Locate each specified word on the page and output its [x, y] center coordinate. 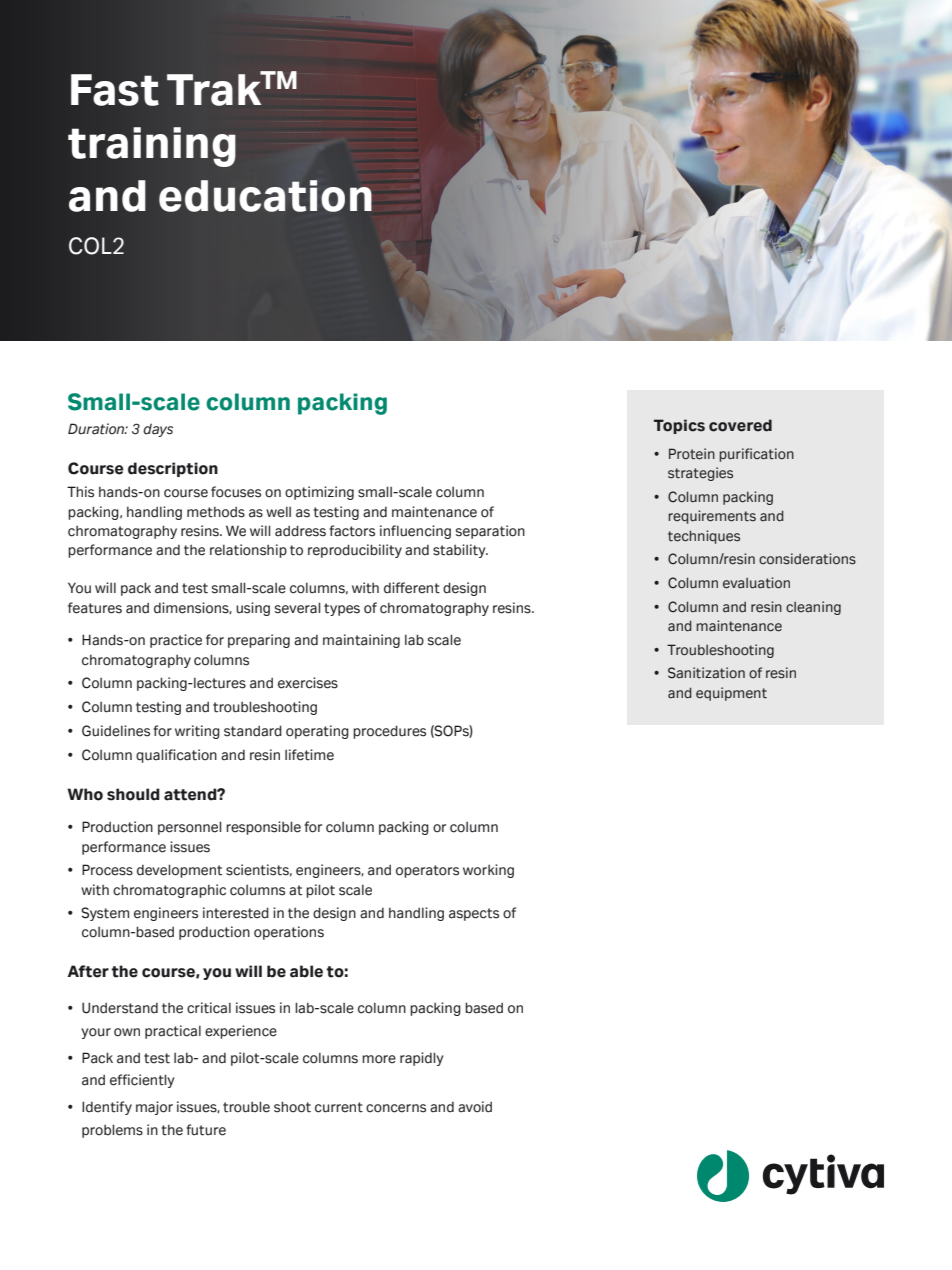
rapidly [422, 1059]
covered [740, 425]
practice [176, 641]
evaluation [756, 583]
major [154, 1108]
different [412, 588]
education [265, 196]
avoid [475, 1107]
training [152, 147]
